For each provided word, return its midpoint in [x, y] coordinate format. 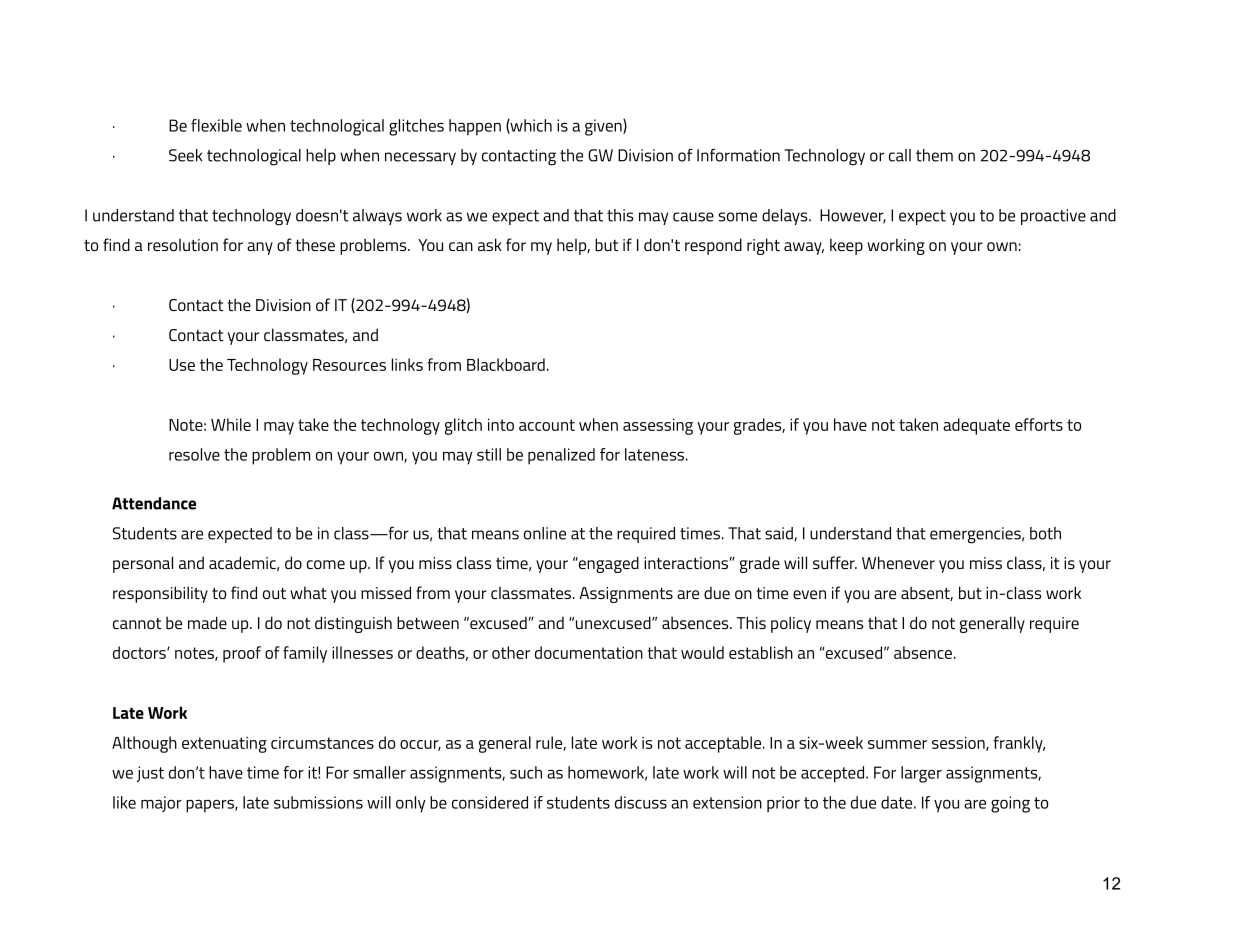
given [604, 127]
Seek [185, 155]
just [150, 774]
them [934, 155]
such [526, 772]
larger [921, 774]
